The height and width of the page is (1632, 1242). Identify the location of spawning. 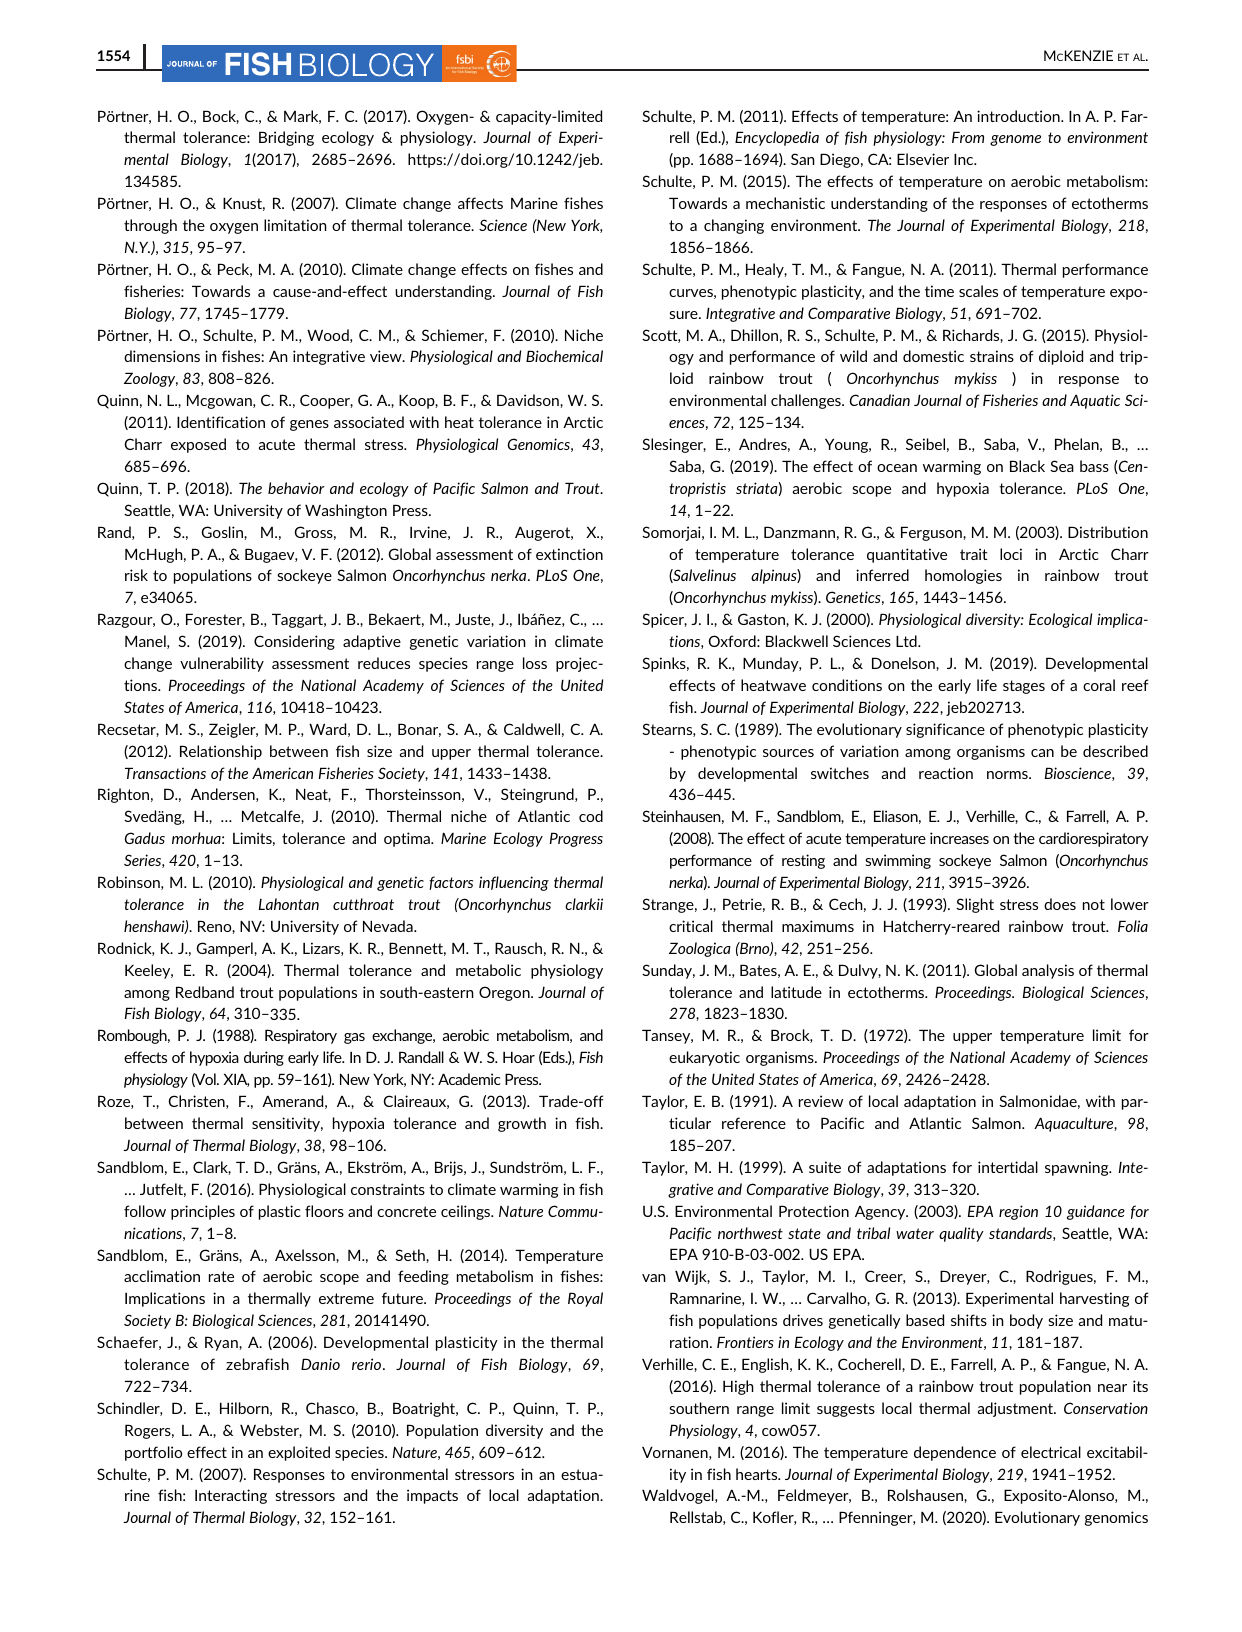
(1078, 1168).
